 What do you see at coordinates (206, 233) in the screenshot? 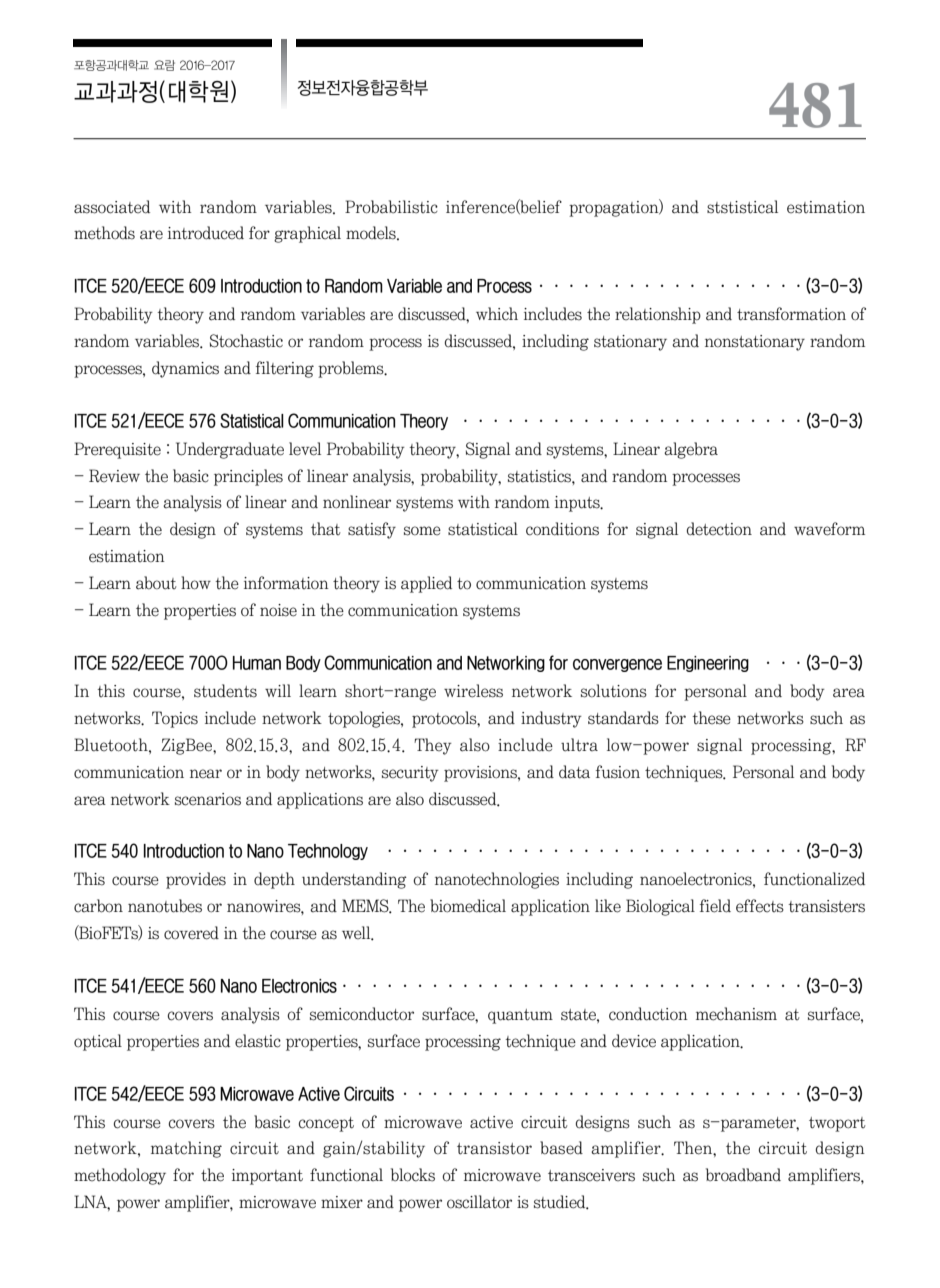
I see `introduced` at bounding box center [206, 233].
